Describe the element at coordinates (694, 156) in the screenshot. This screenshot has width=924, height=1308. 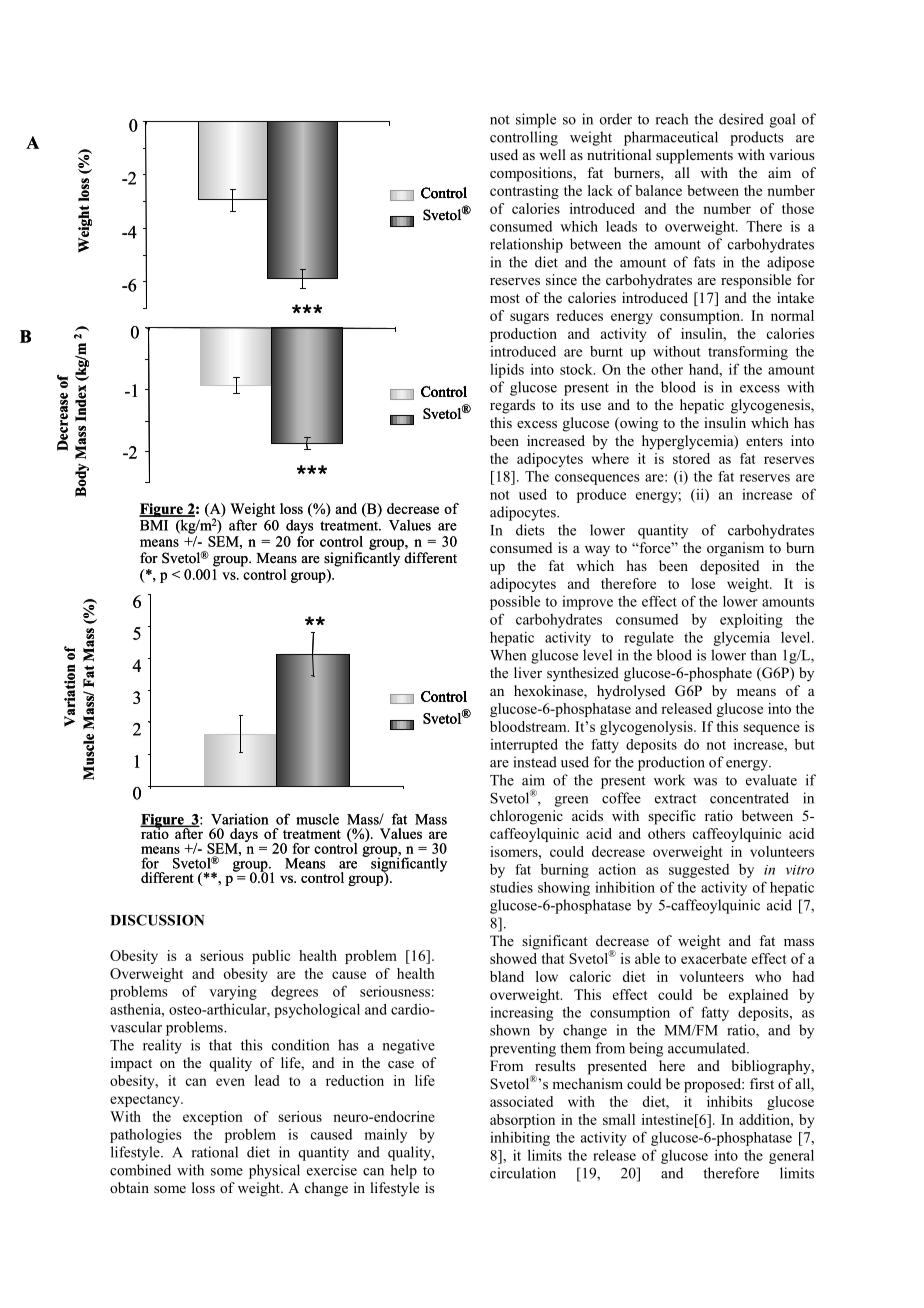
I see `supplements` at that location.
